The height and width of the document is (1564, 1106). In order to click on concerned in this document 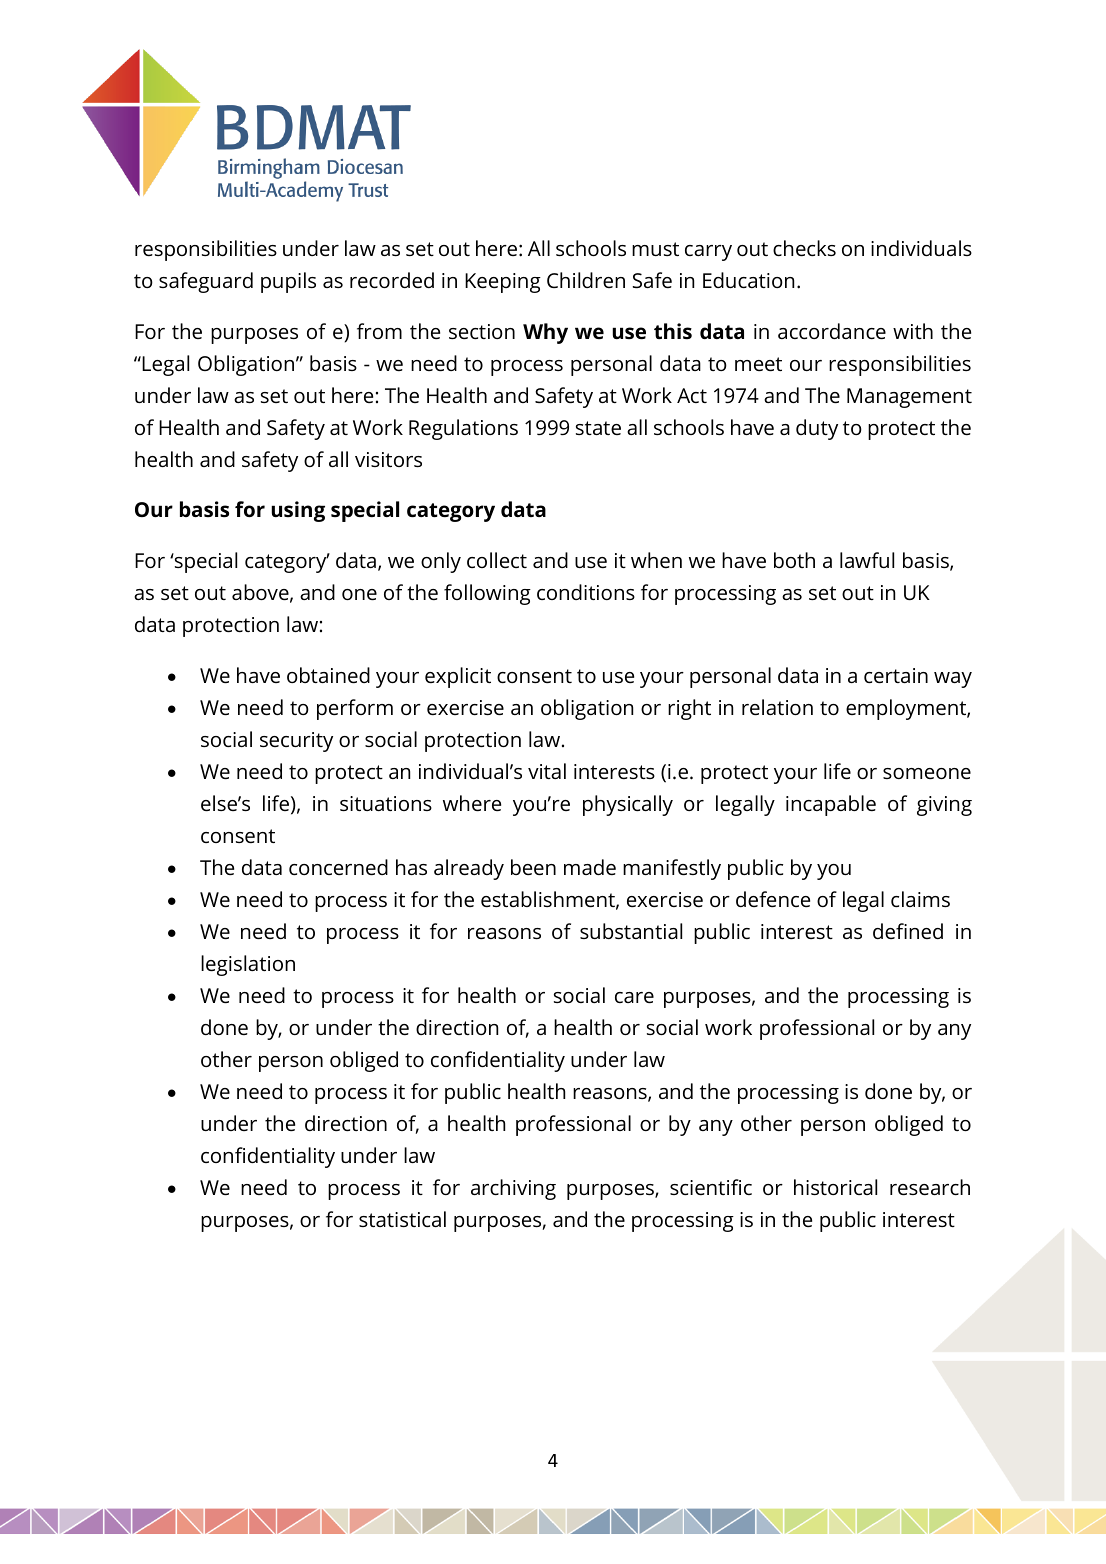, I will do `click(338, 867)`.
